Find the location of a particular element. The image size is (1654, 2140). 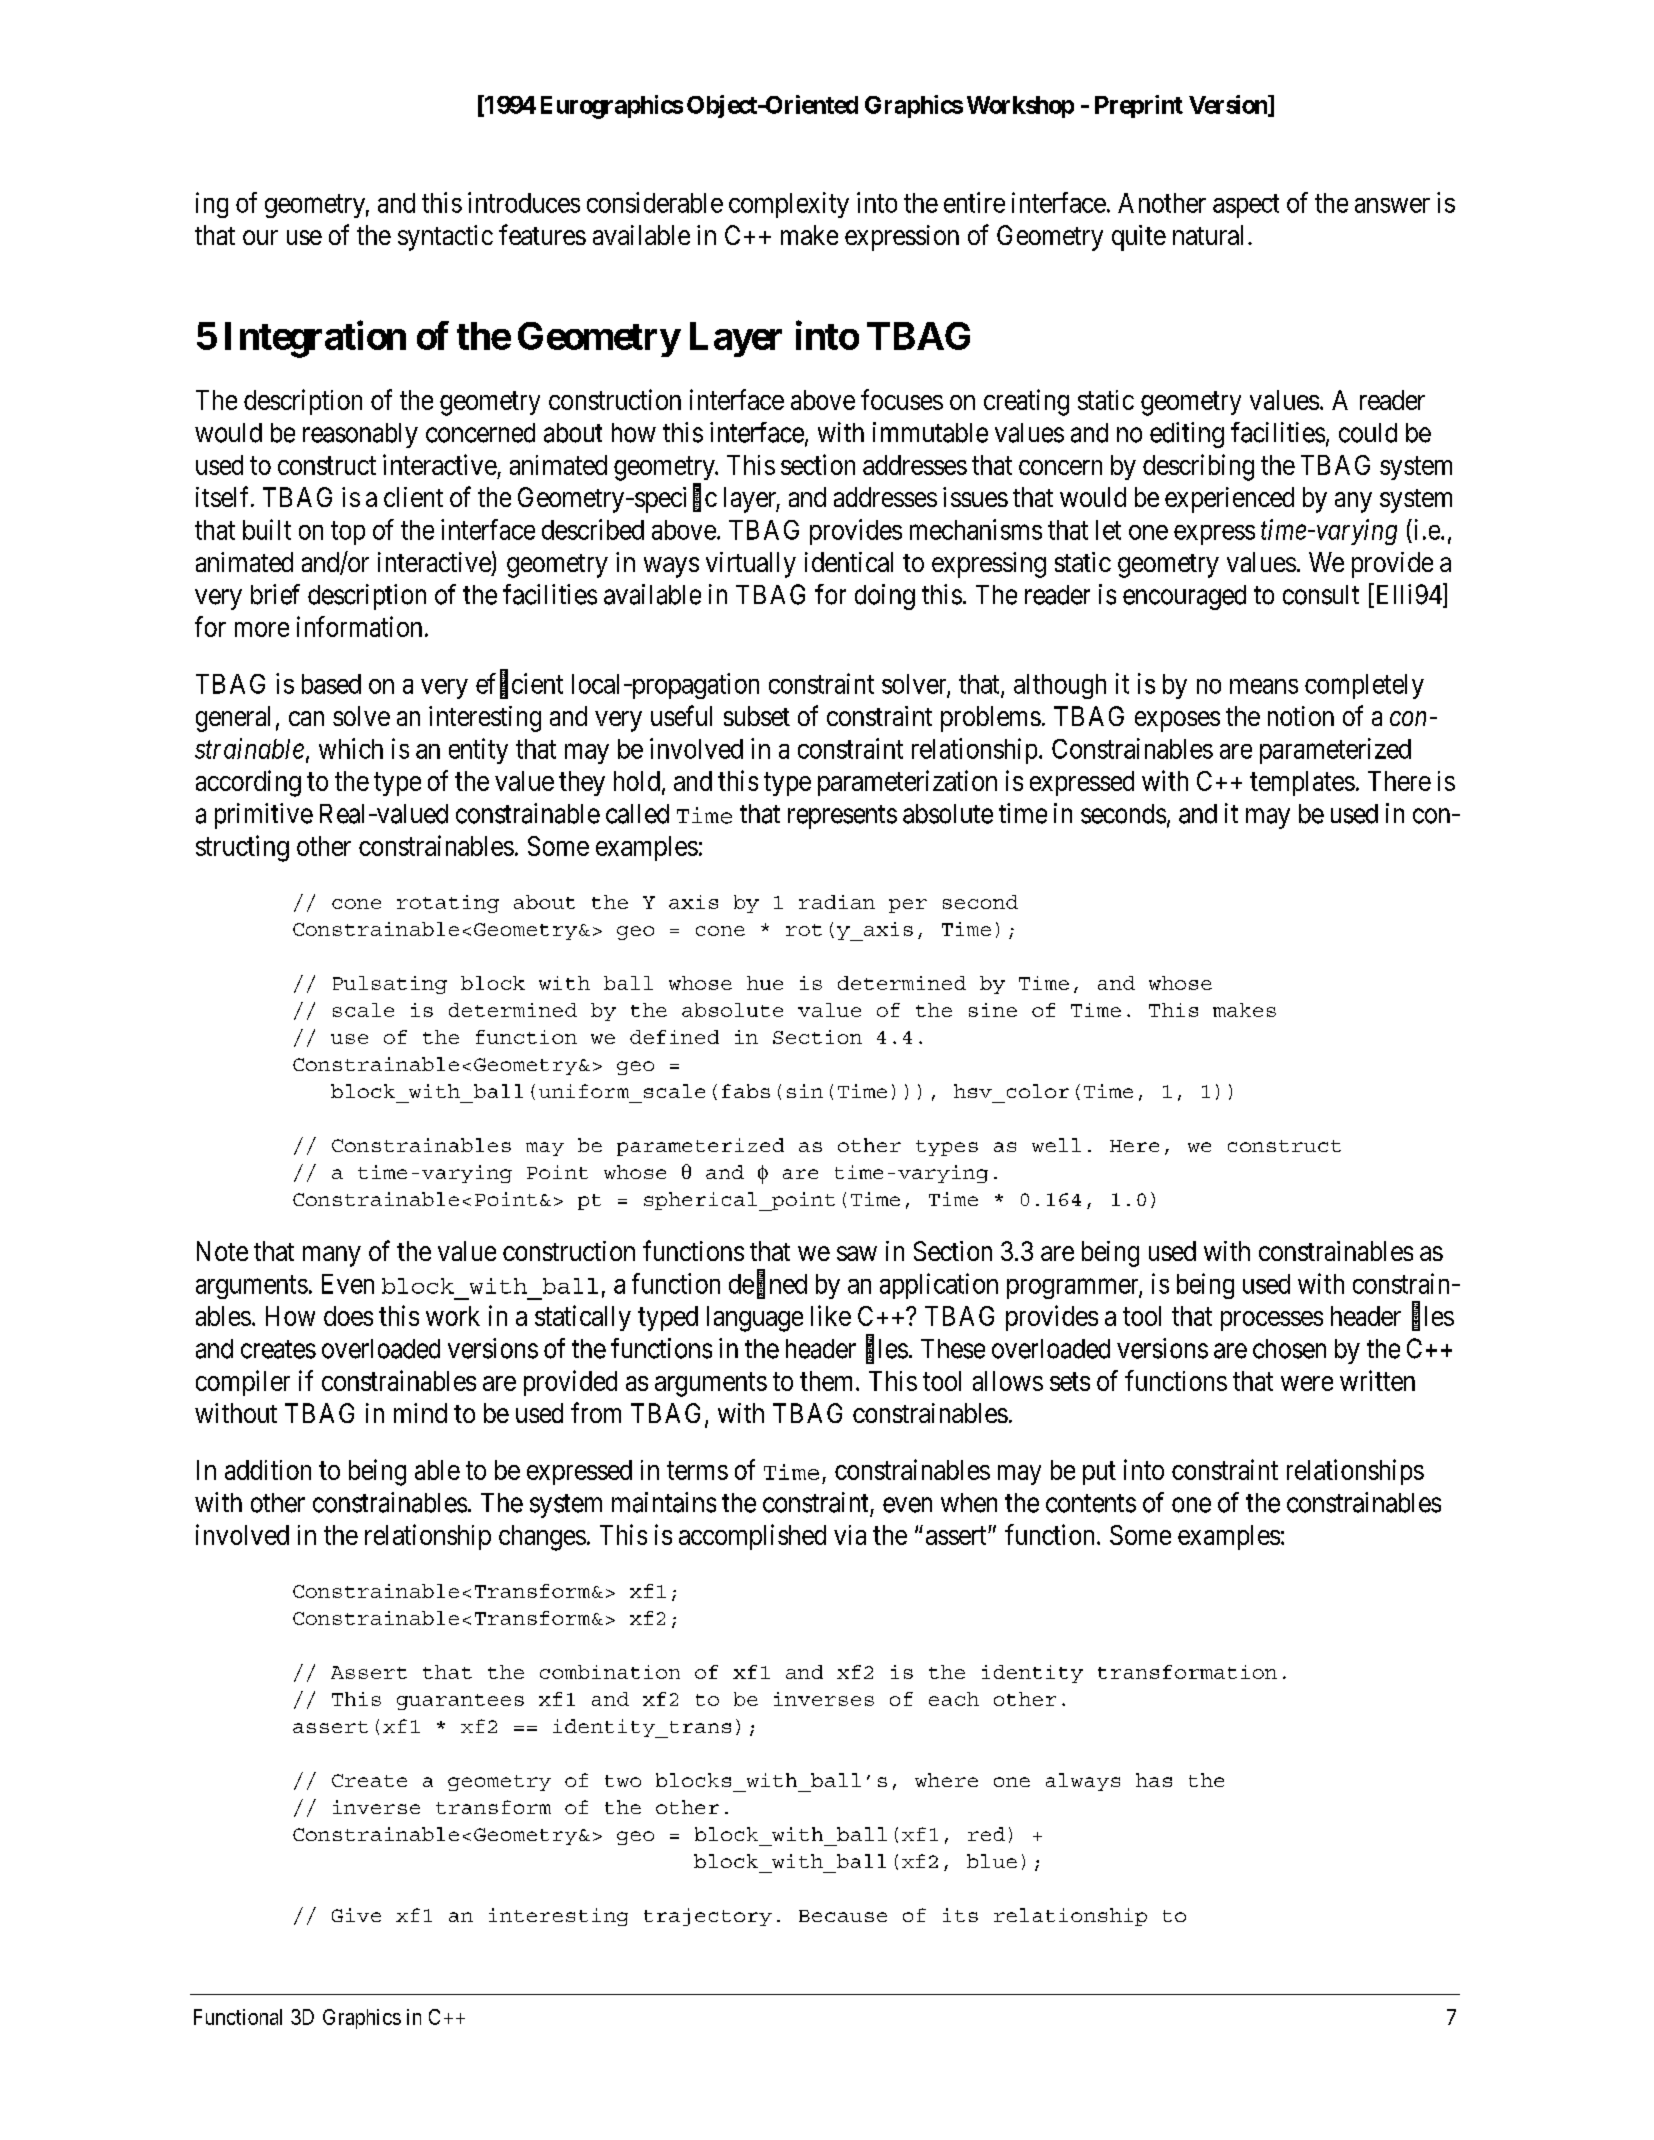

aspect is located at coordinates (1246, 206).
